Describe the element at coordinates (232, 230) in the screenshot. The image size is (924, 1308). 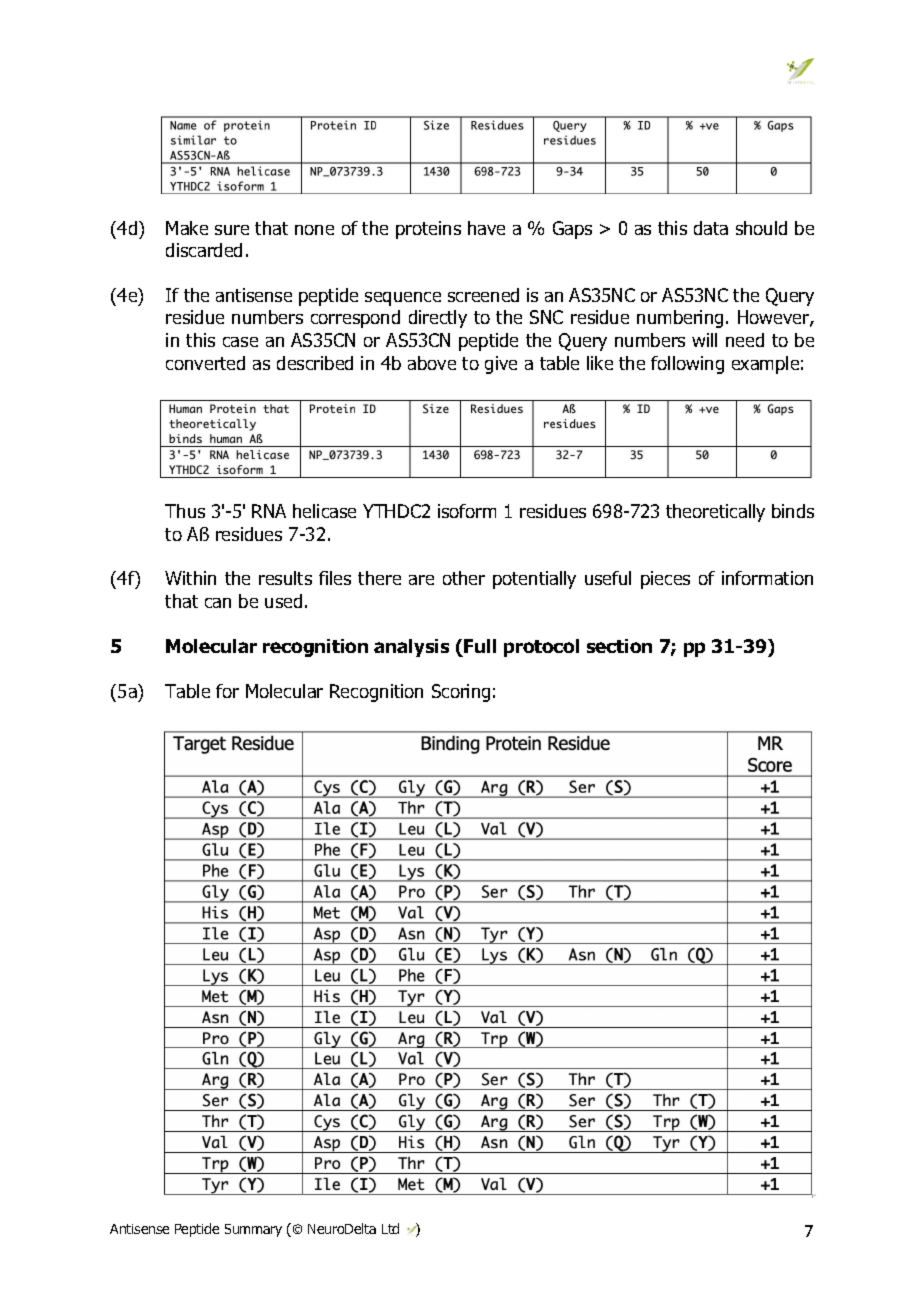
I see `sure` at that location.
